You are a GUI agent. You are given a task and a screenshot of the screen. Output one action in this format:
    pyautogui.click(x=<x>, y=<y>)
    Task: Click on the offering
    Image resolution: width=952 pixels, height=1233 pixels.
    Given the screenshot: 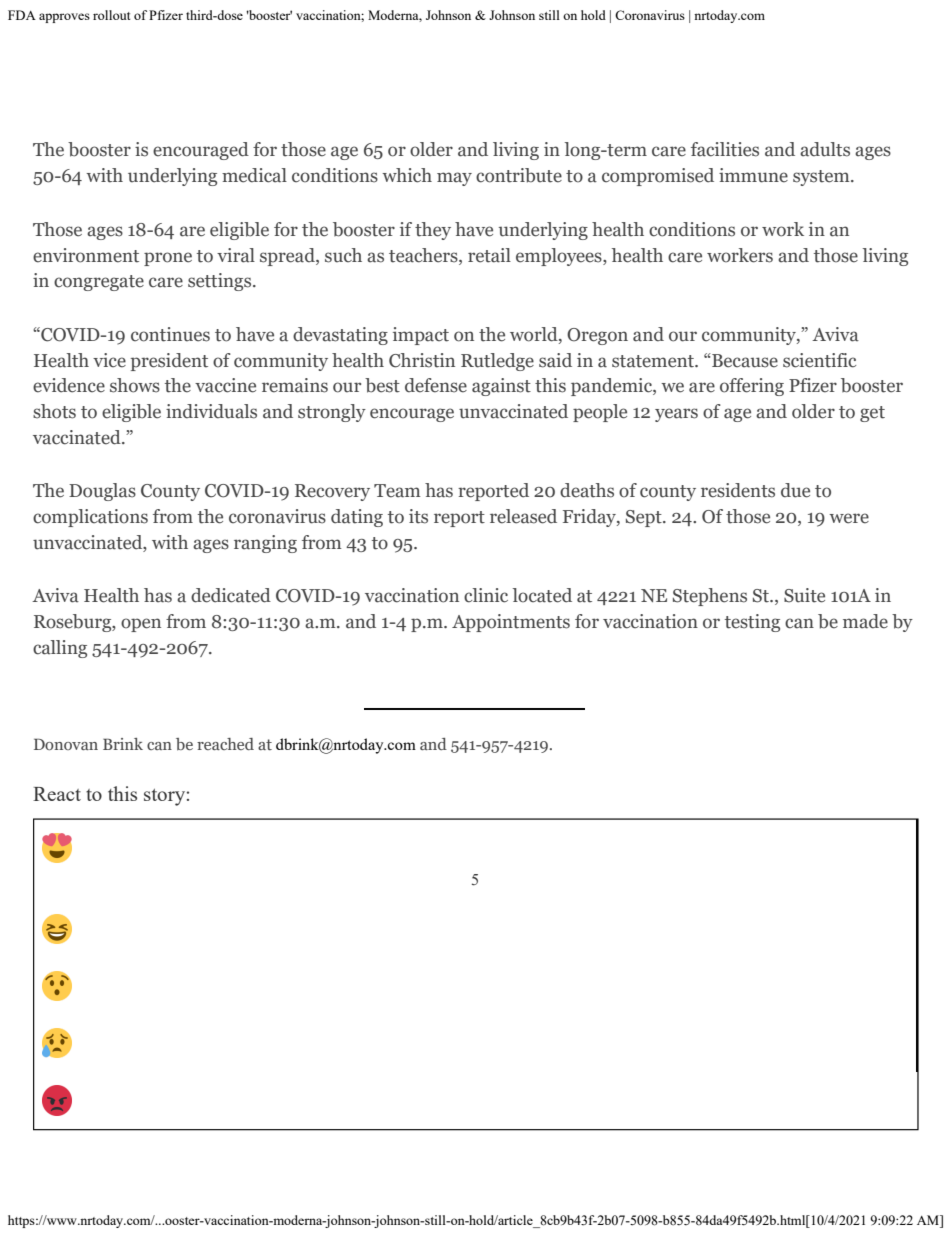 What is the action you would take?
    pyautogui.click(x=752, y=387)
